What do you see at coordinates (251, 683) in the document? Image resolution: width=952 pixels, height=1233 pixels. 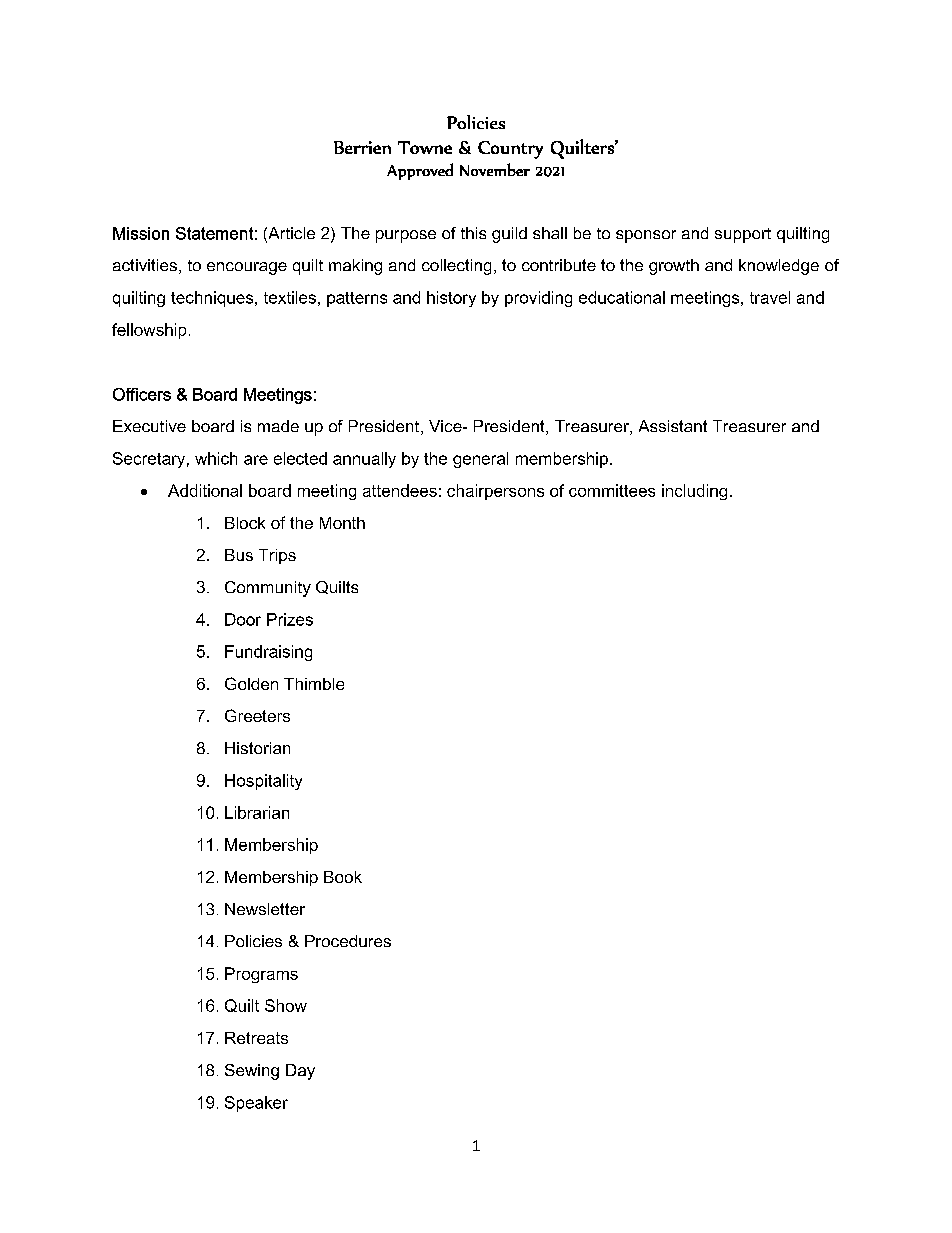 I see `Golden` at bounding box center [251, 683].
